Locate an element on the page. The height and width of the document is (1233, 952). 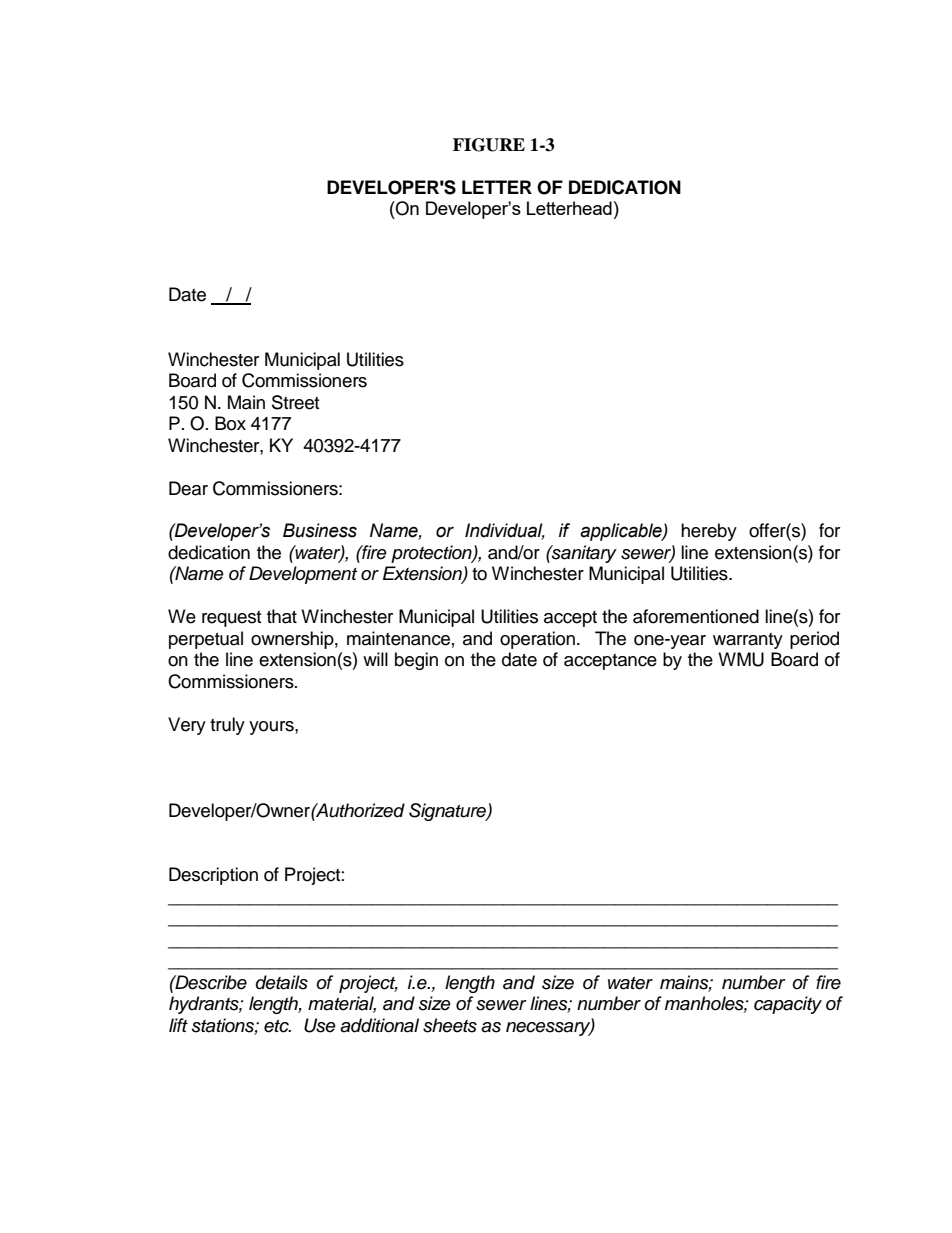
capacity is located at coordinates (788, 1005).
